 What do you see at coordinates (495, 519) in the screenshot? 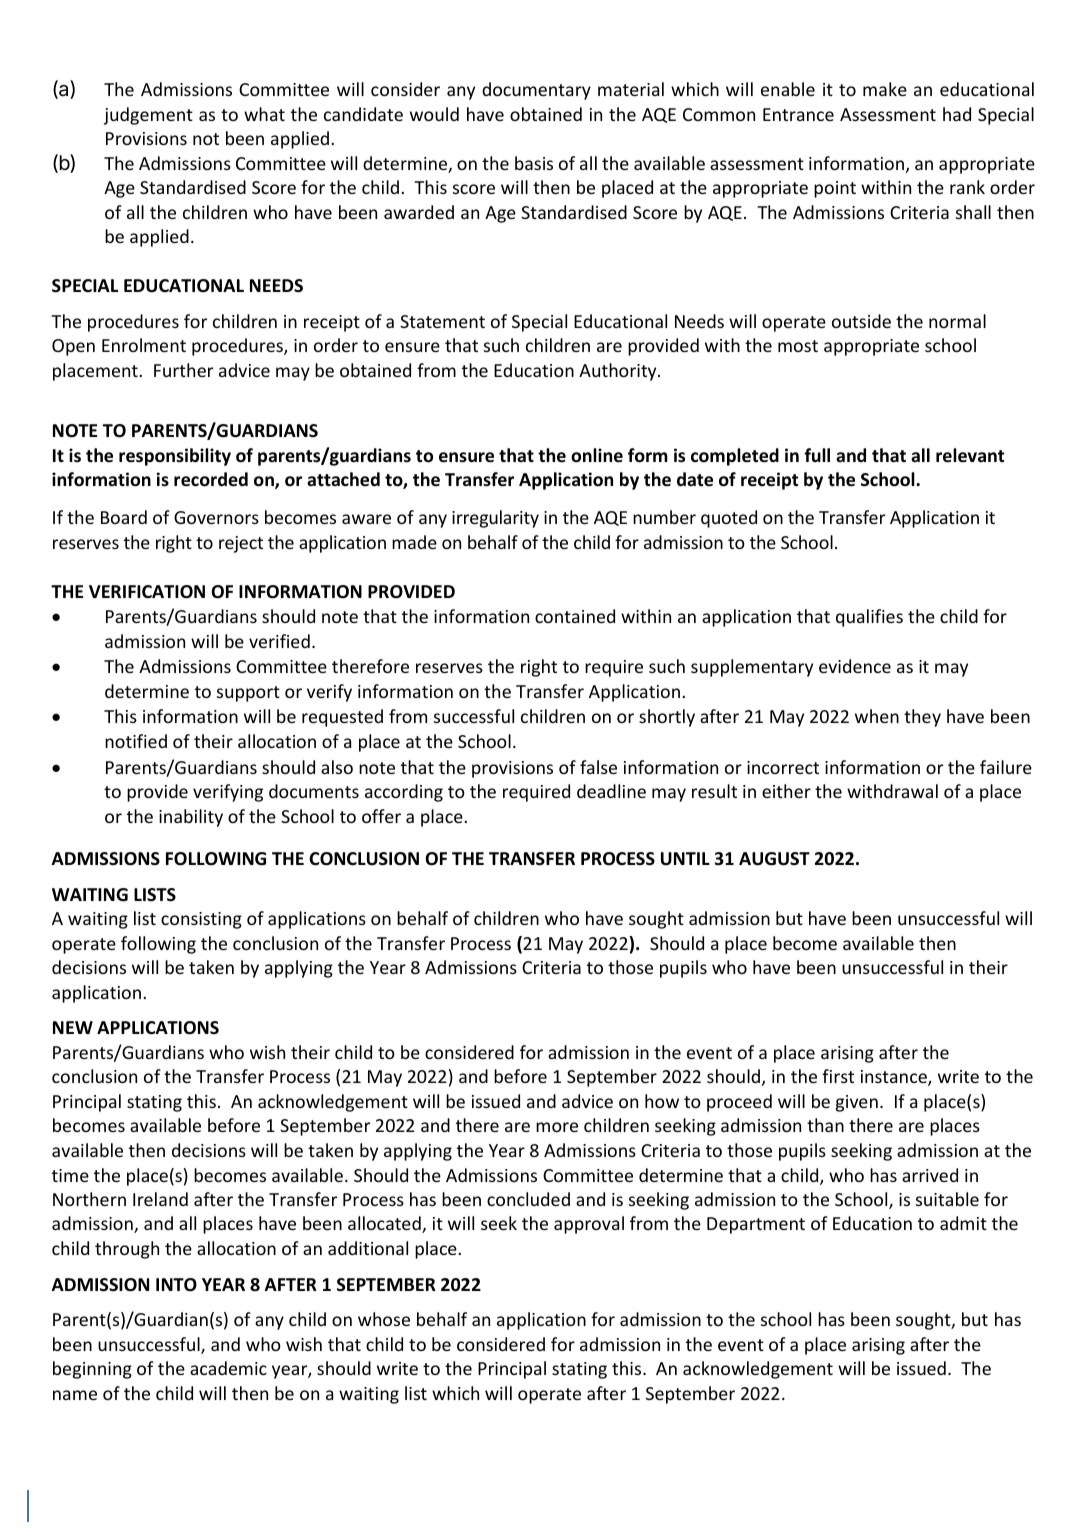
I see `irregularity` at bounding box center [495, 519].
